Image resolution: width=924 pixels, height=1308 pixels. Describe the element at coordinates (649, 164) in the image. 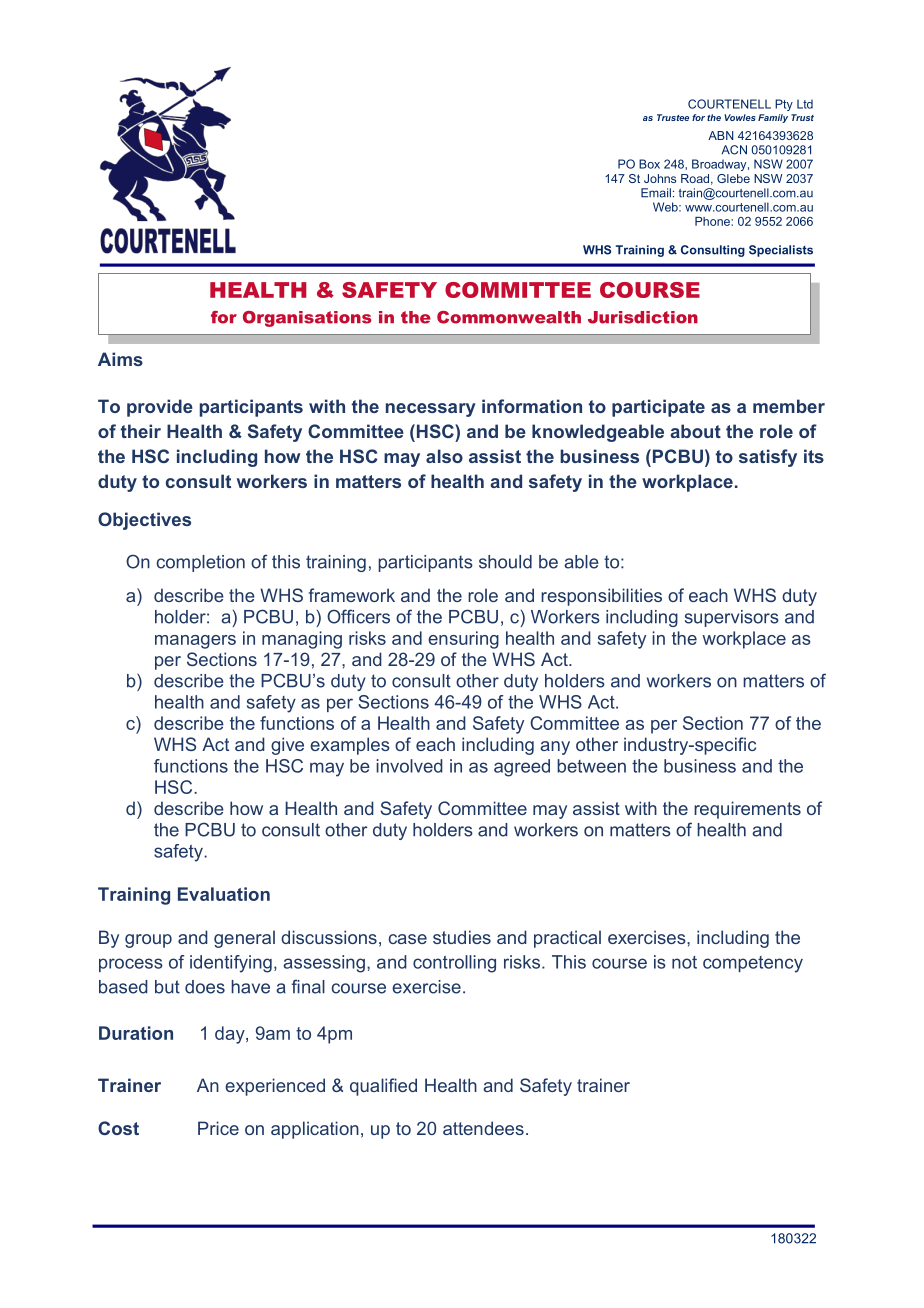

I see `Box` at that location.
